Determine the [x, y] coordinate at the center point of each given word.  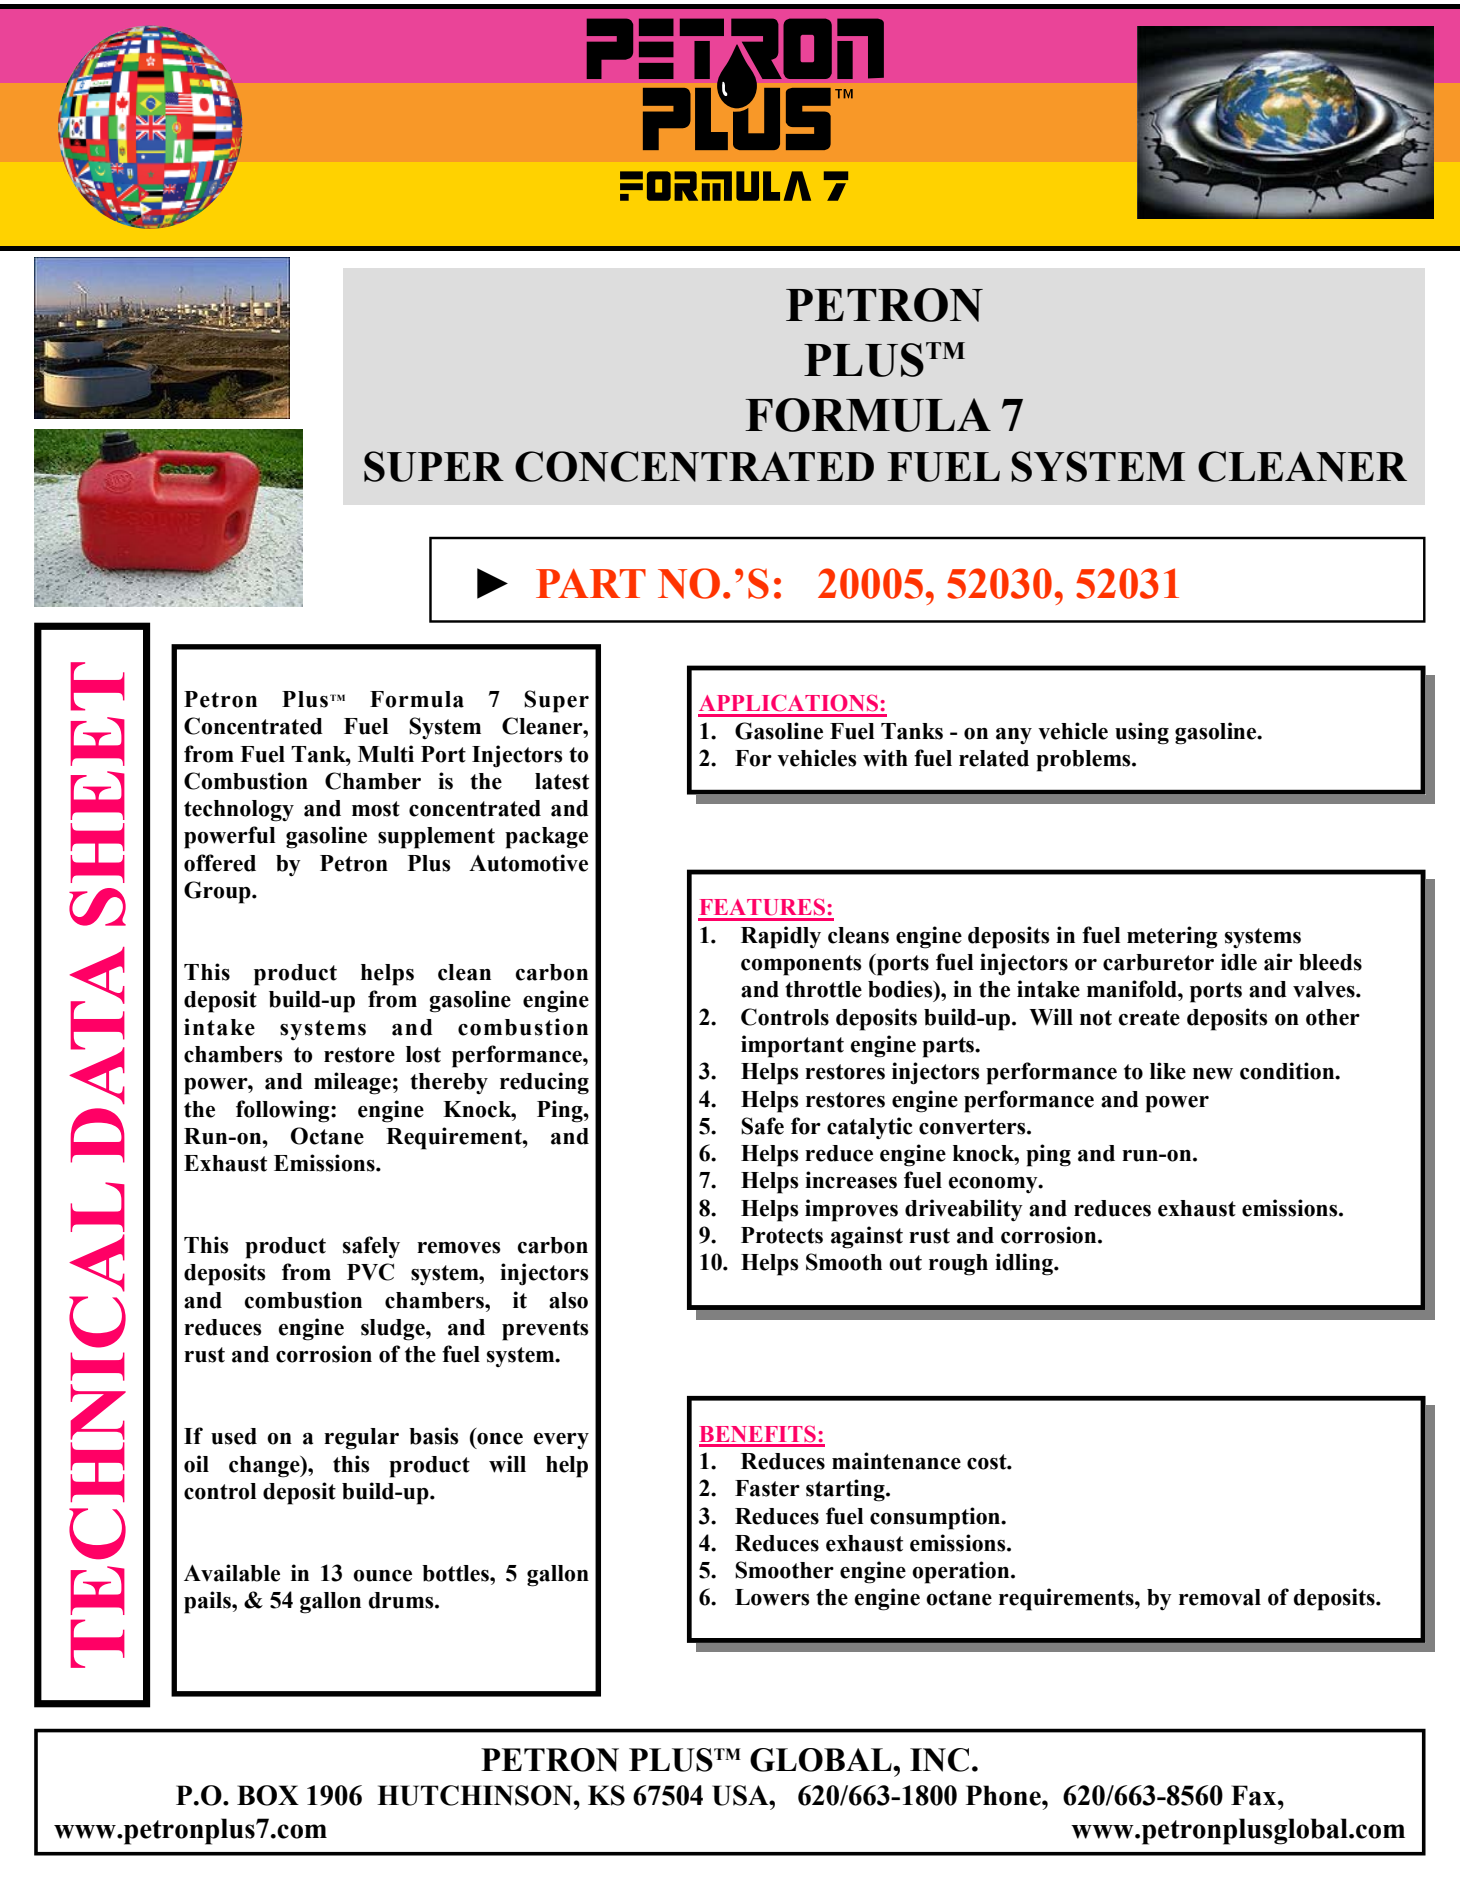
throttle [823, 989]
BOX [268, 1795]
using [1142, 733]
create [1149, 1018]
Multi [386, 754]
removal [1220, 1597]
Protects [782, 1235]
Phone [1004, 1795]
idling [1025, 1264]
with [885, 758]
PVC [370, 1272]
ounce [382, 1576]
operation [962, 1572]
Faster [767, 1488]
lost [423, 1054]
